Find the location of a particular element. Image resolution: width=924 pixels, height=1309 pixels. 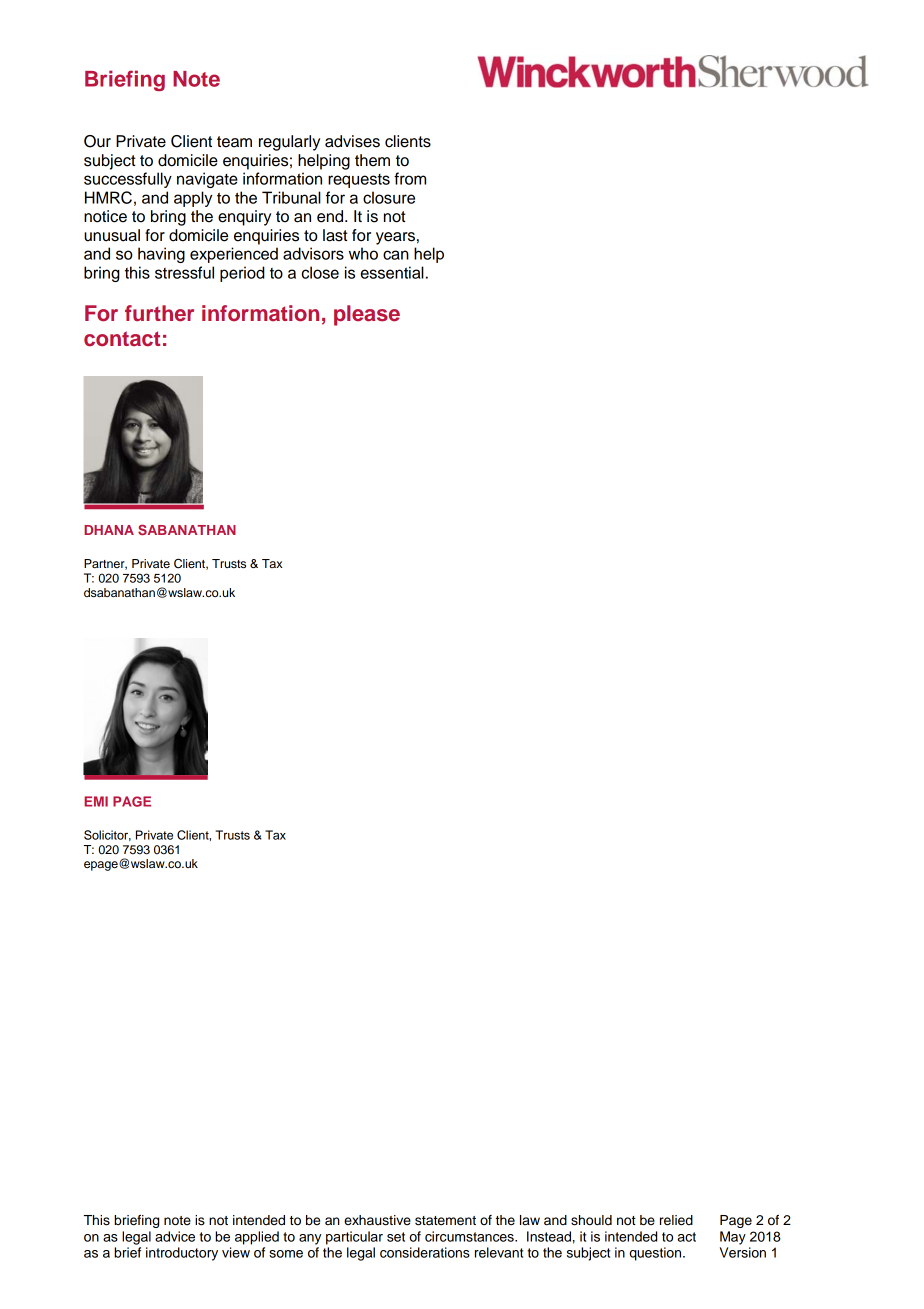

contact is located at coordinates (122, 339).
